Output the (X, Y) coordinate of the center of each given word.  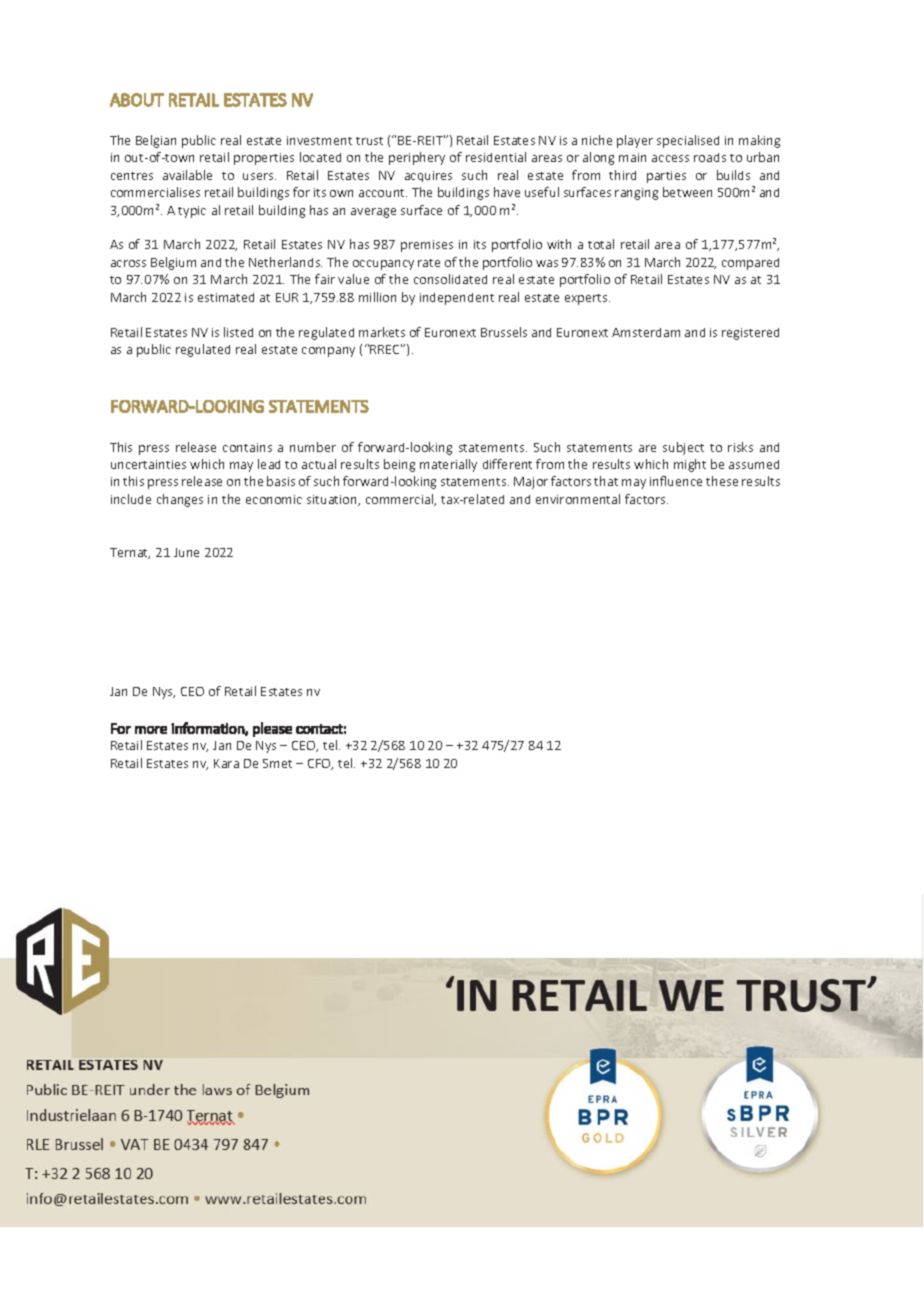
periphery (417, 158)
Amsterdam (646, 332)
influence (676, 481)
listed (238, 332)
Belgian (156, 141)
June (186, 552)
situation (333, 500)
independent (457, 299)
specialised (688, 141)
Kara (226, 763)
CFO (320, 764)
